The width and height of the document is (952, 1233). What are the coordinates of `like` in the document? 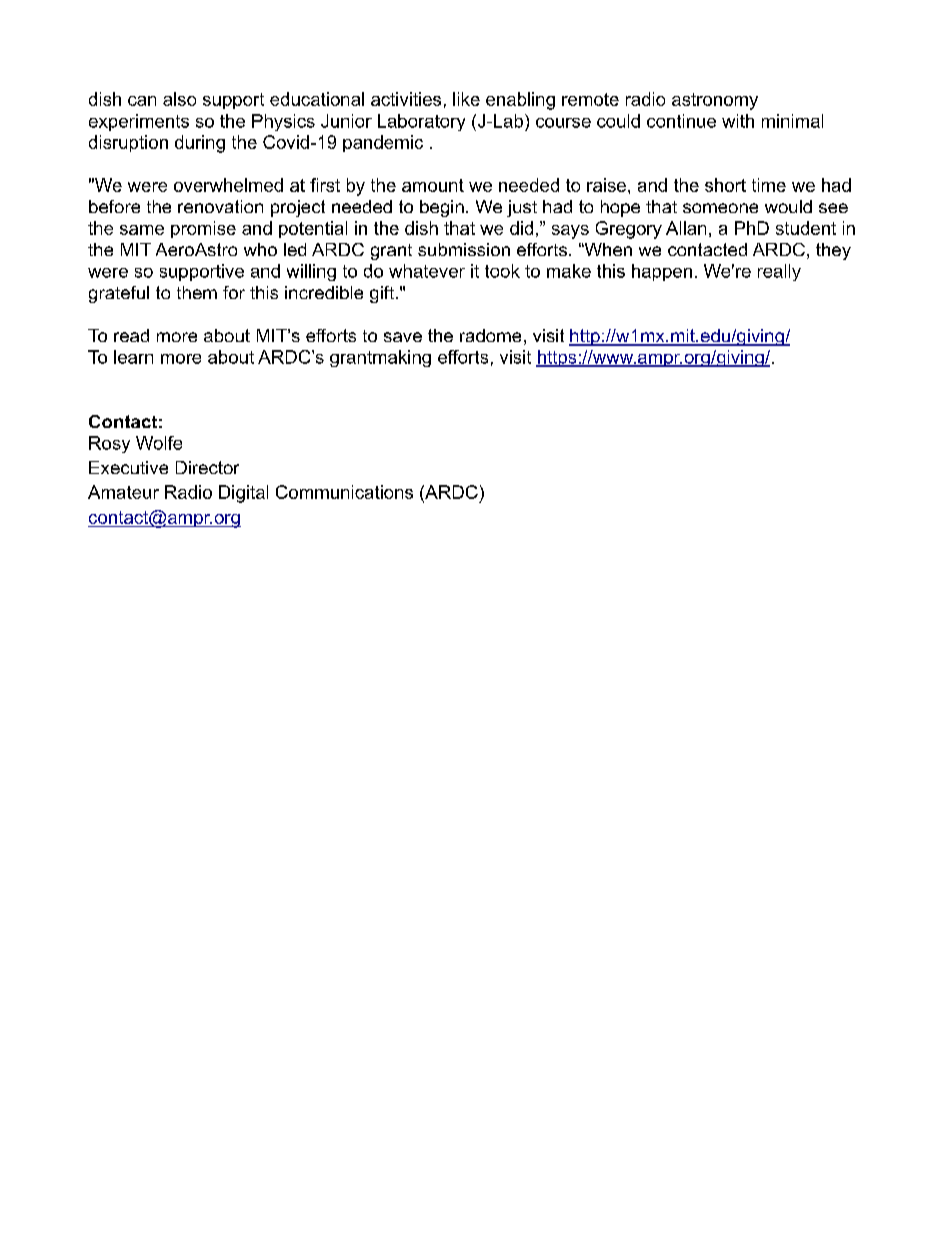 It's located at (466, 99).
